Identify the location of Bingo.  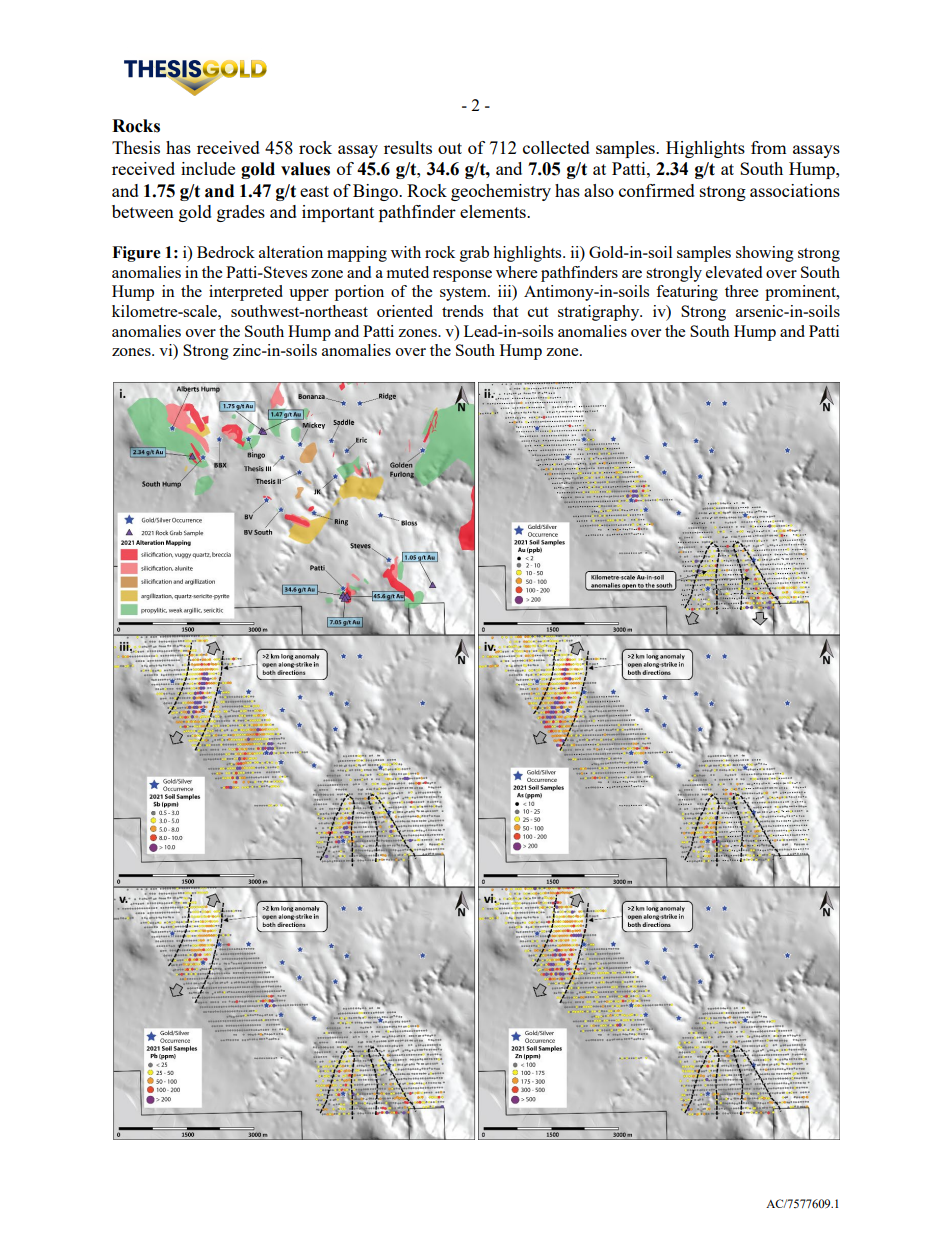
(376, 192).
